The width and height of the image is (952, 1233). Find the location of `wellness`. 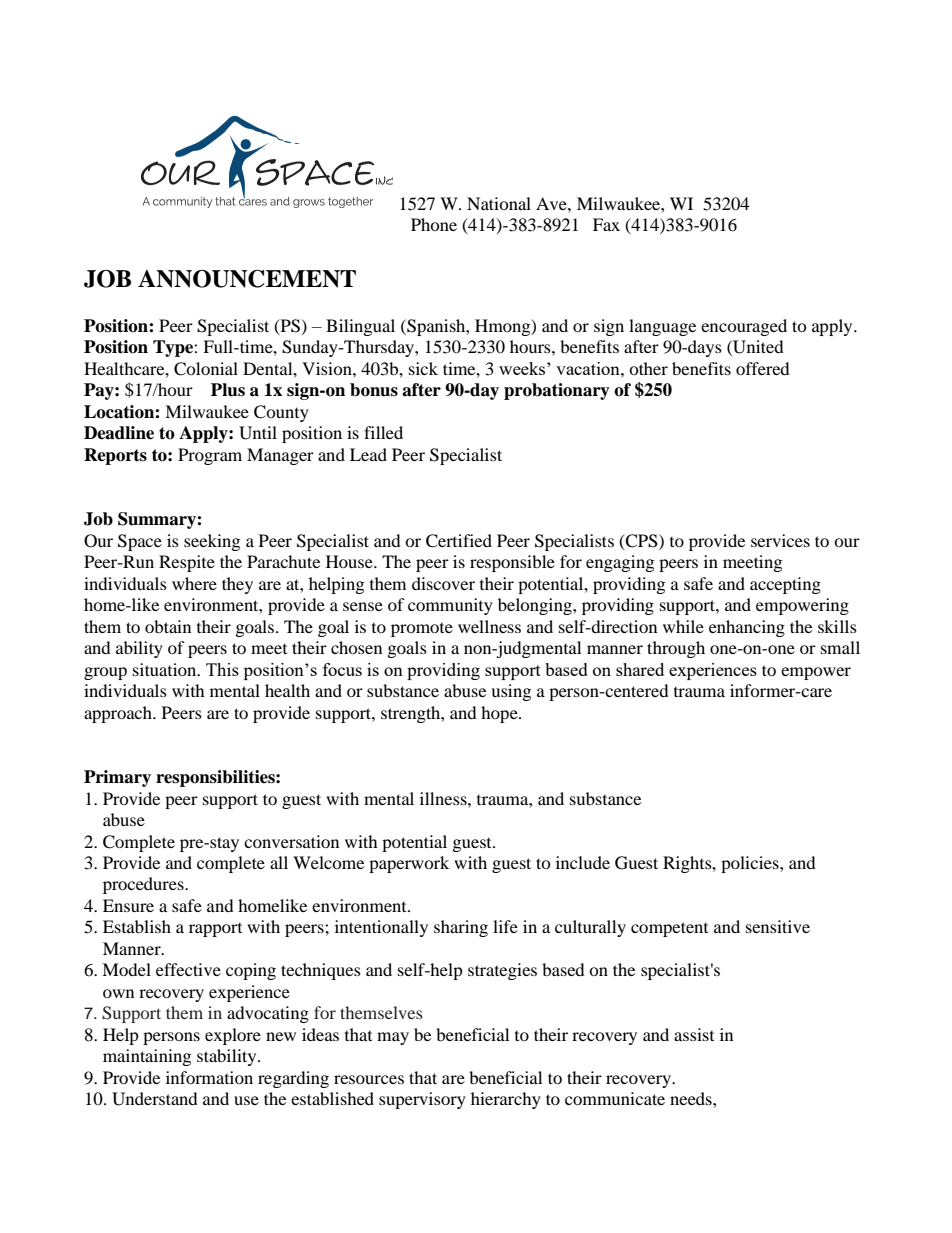

wellness is located at coordinates (489, 626).
